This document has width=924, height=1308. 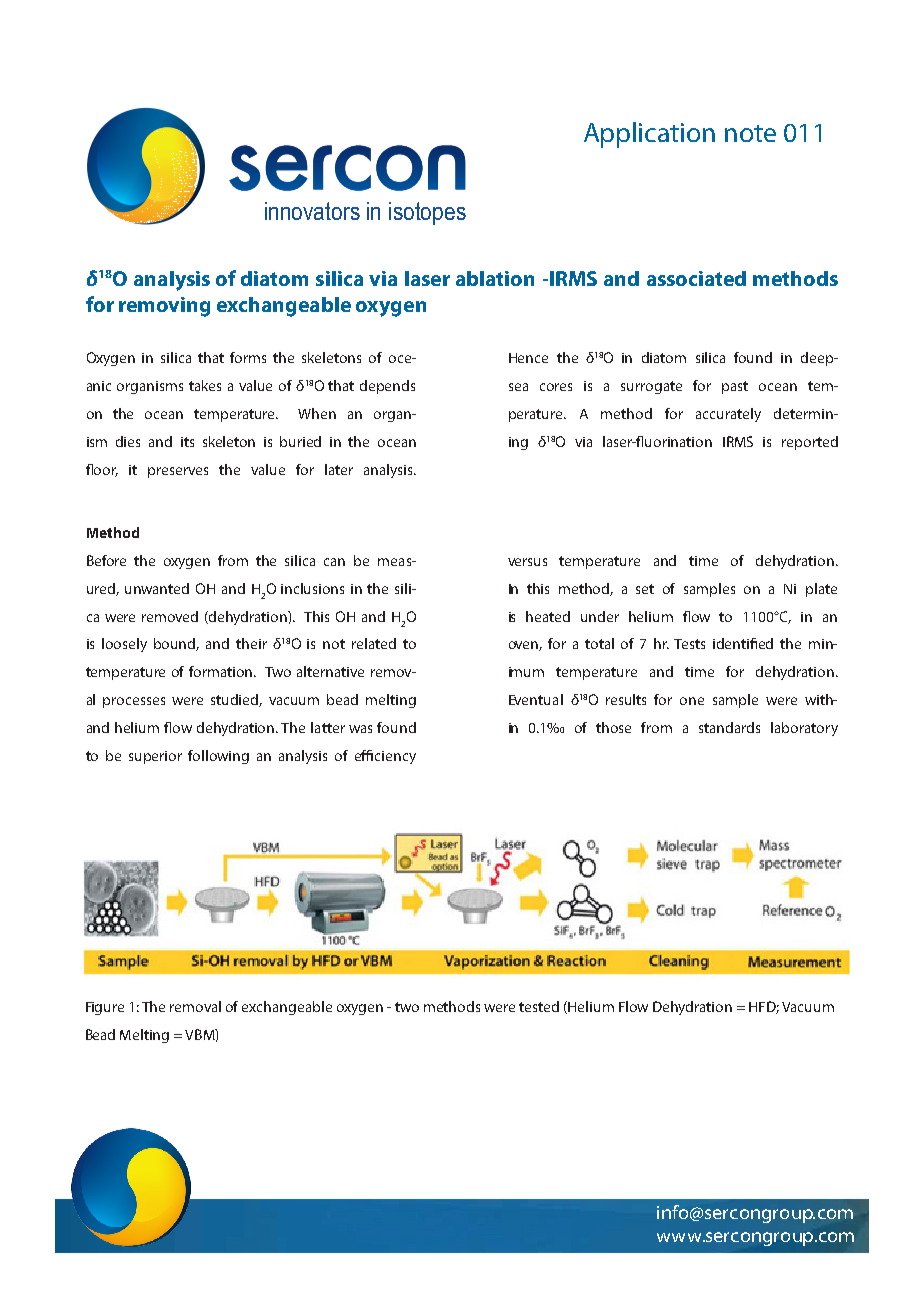 I want to click on note, so click(x=750, y=133).
